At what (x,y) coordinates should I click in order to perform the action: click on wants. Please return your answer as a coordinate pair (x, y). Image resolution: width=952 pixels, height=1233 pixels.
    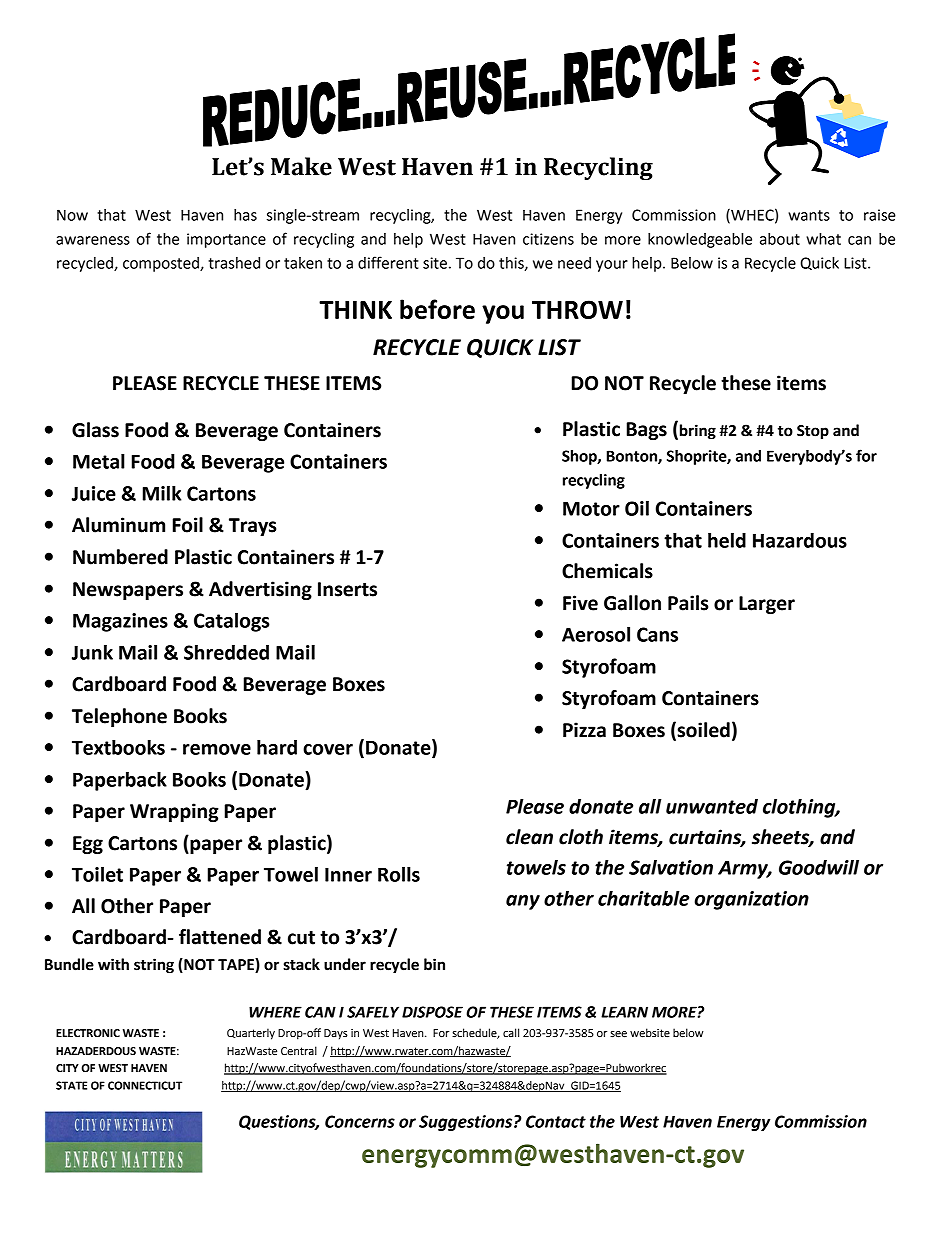
    Looking at the image, I should click on (809, 215).
